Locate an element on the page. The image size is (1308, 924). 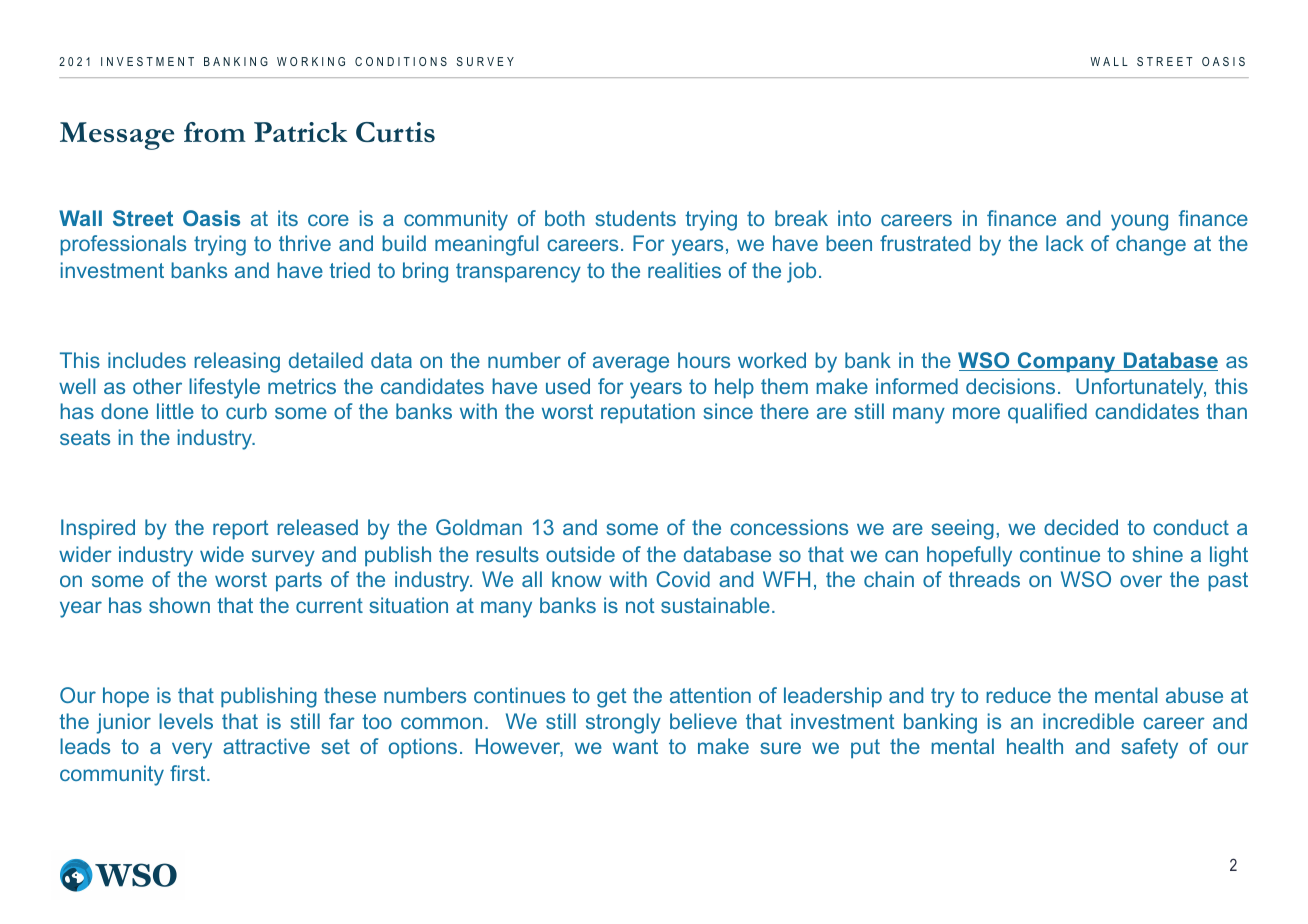
Company is located at coordinates (1066, 362).
